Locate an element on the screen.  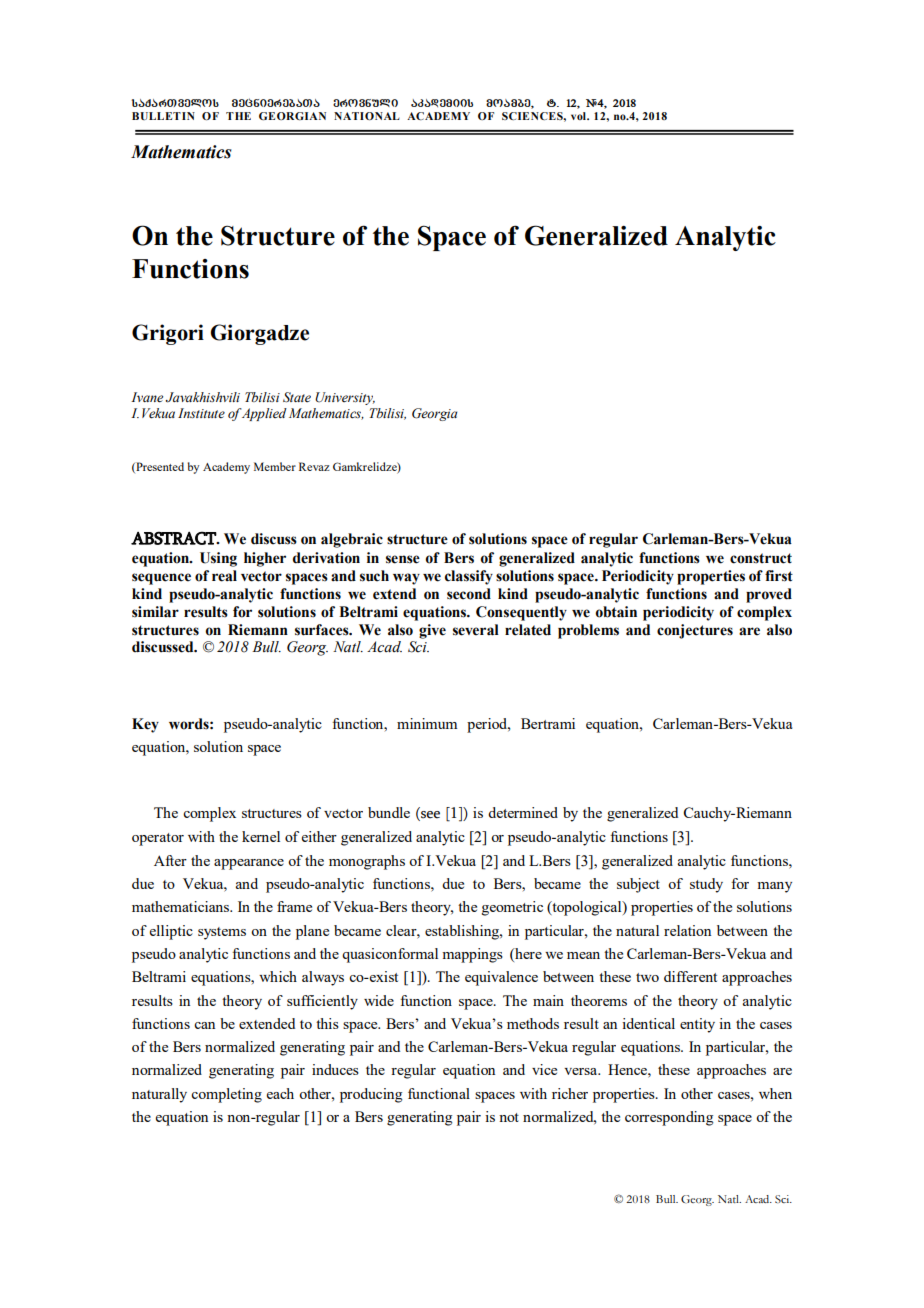
University is located at coordinates (345, 398).
